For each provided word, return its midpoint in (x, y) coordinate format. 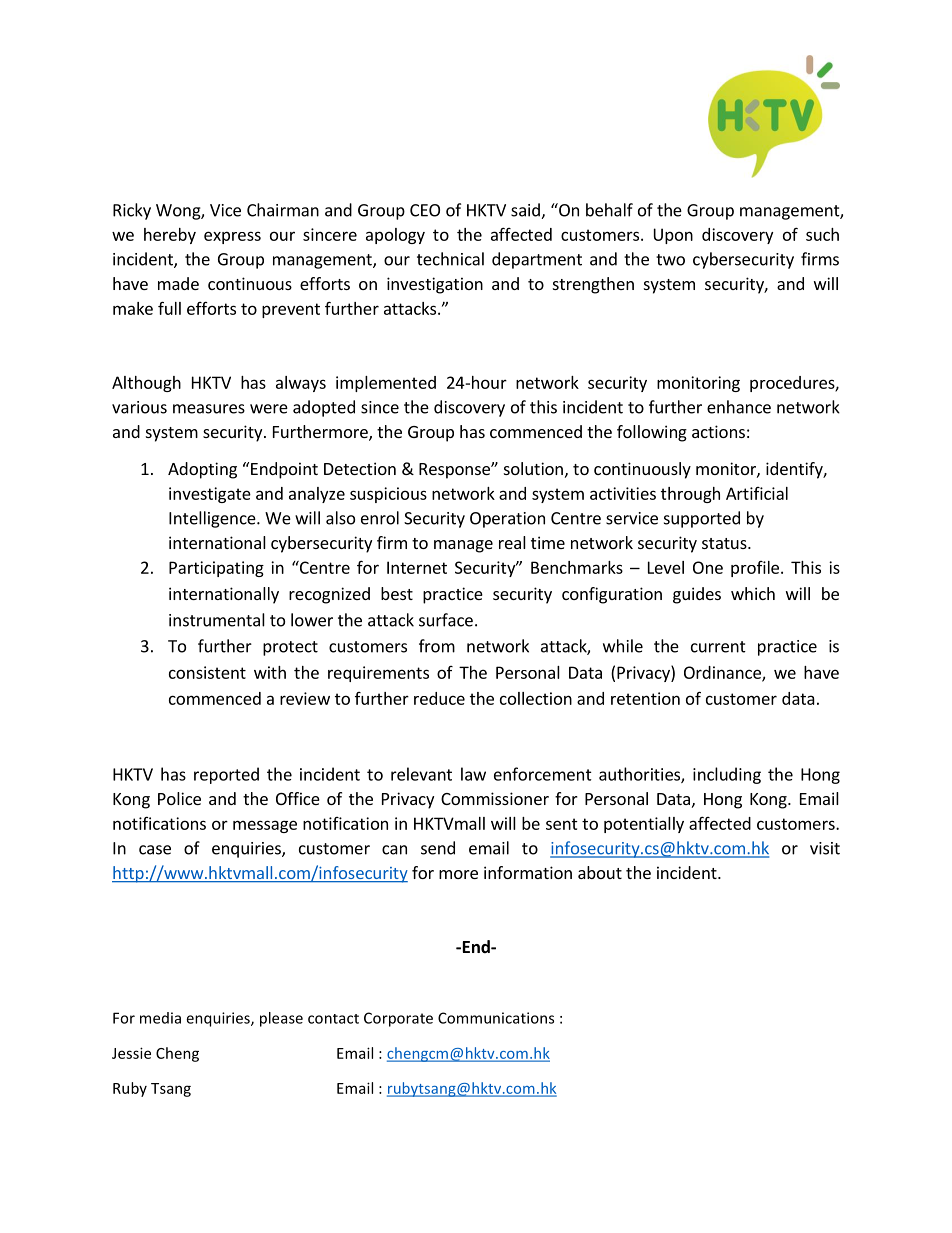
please (281, 1019)
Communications (496, 1018)
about (600, 872)
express (232, 237)
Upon (673, 236)
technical (450, 259)
